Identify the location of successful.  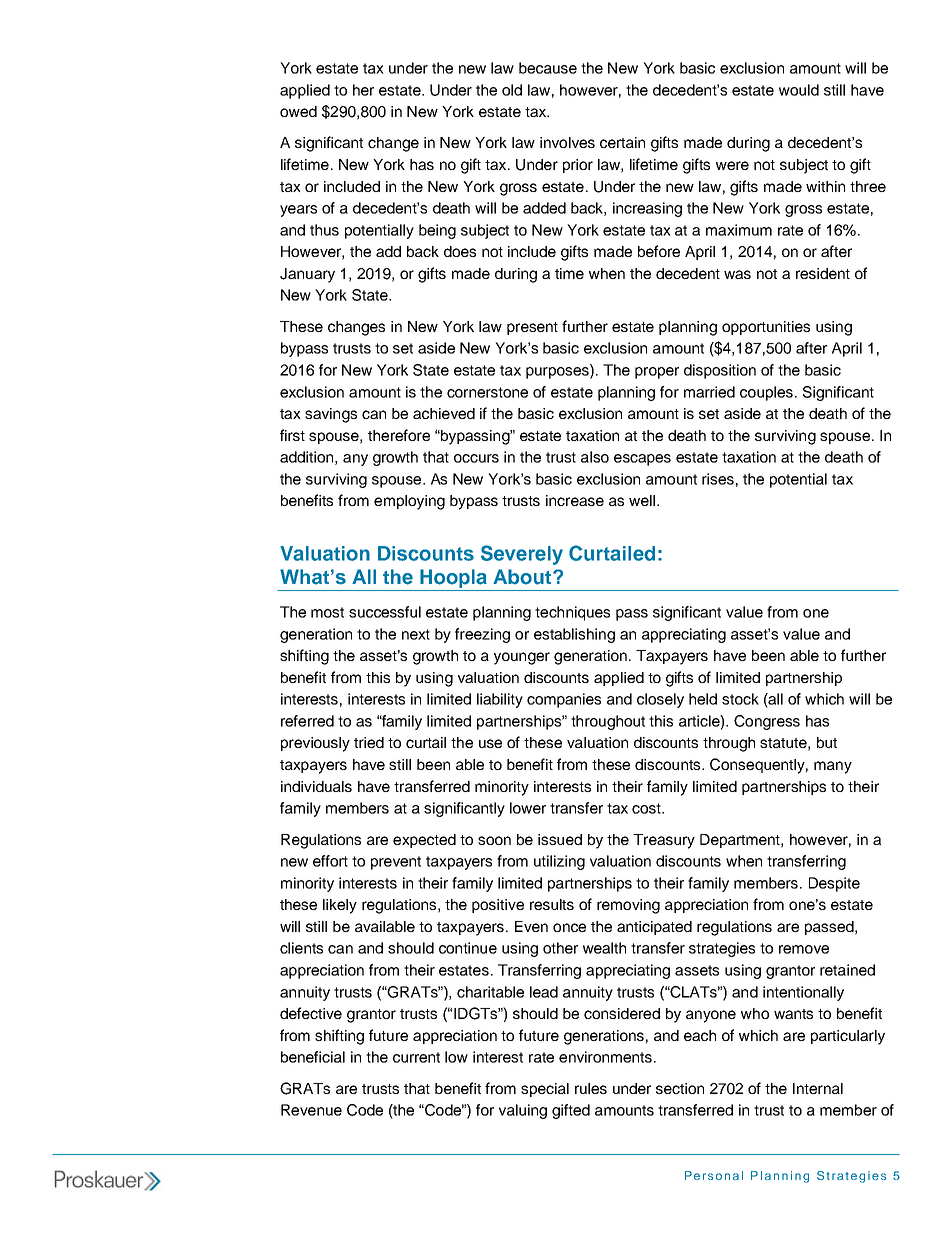
(385, 612).
